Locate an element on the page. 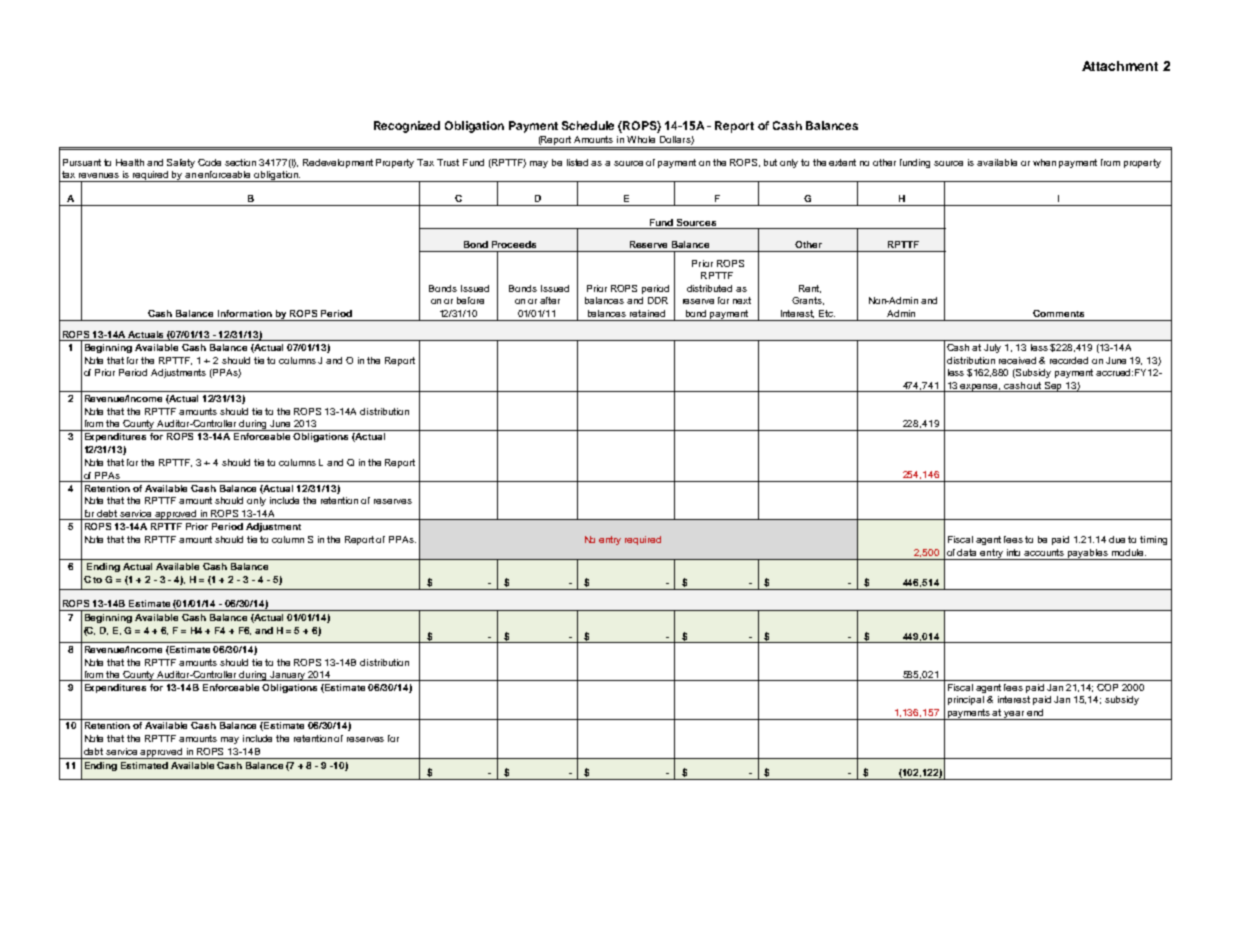 The height and width of the image is (952, 1233). principal is located at coordinates (966, 700).
